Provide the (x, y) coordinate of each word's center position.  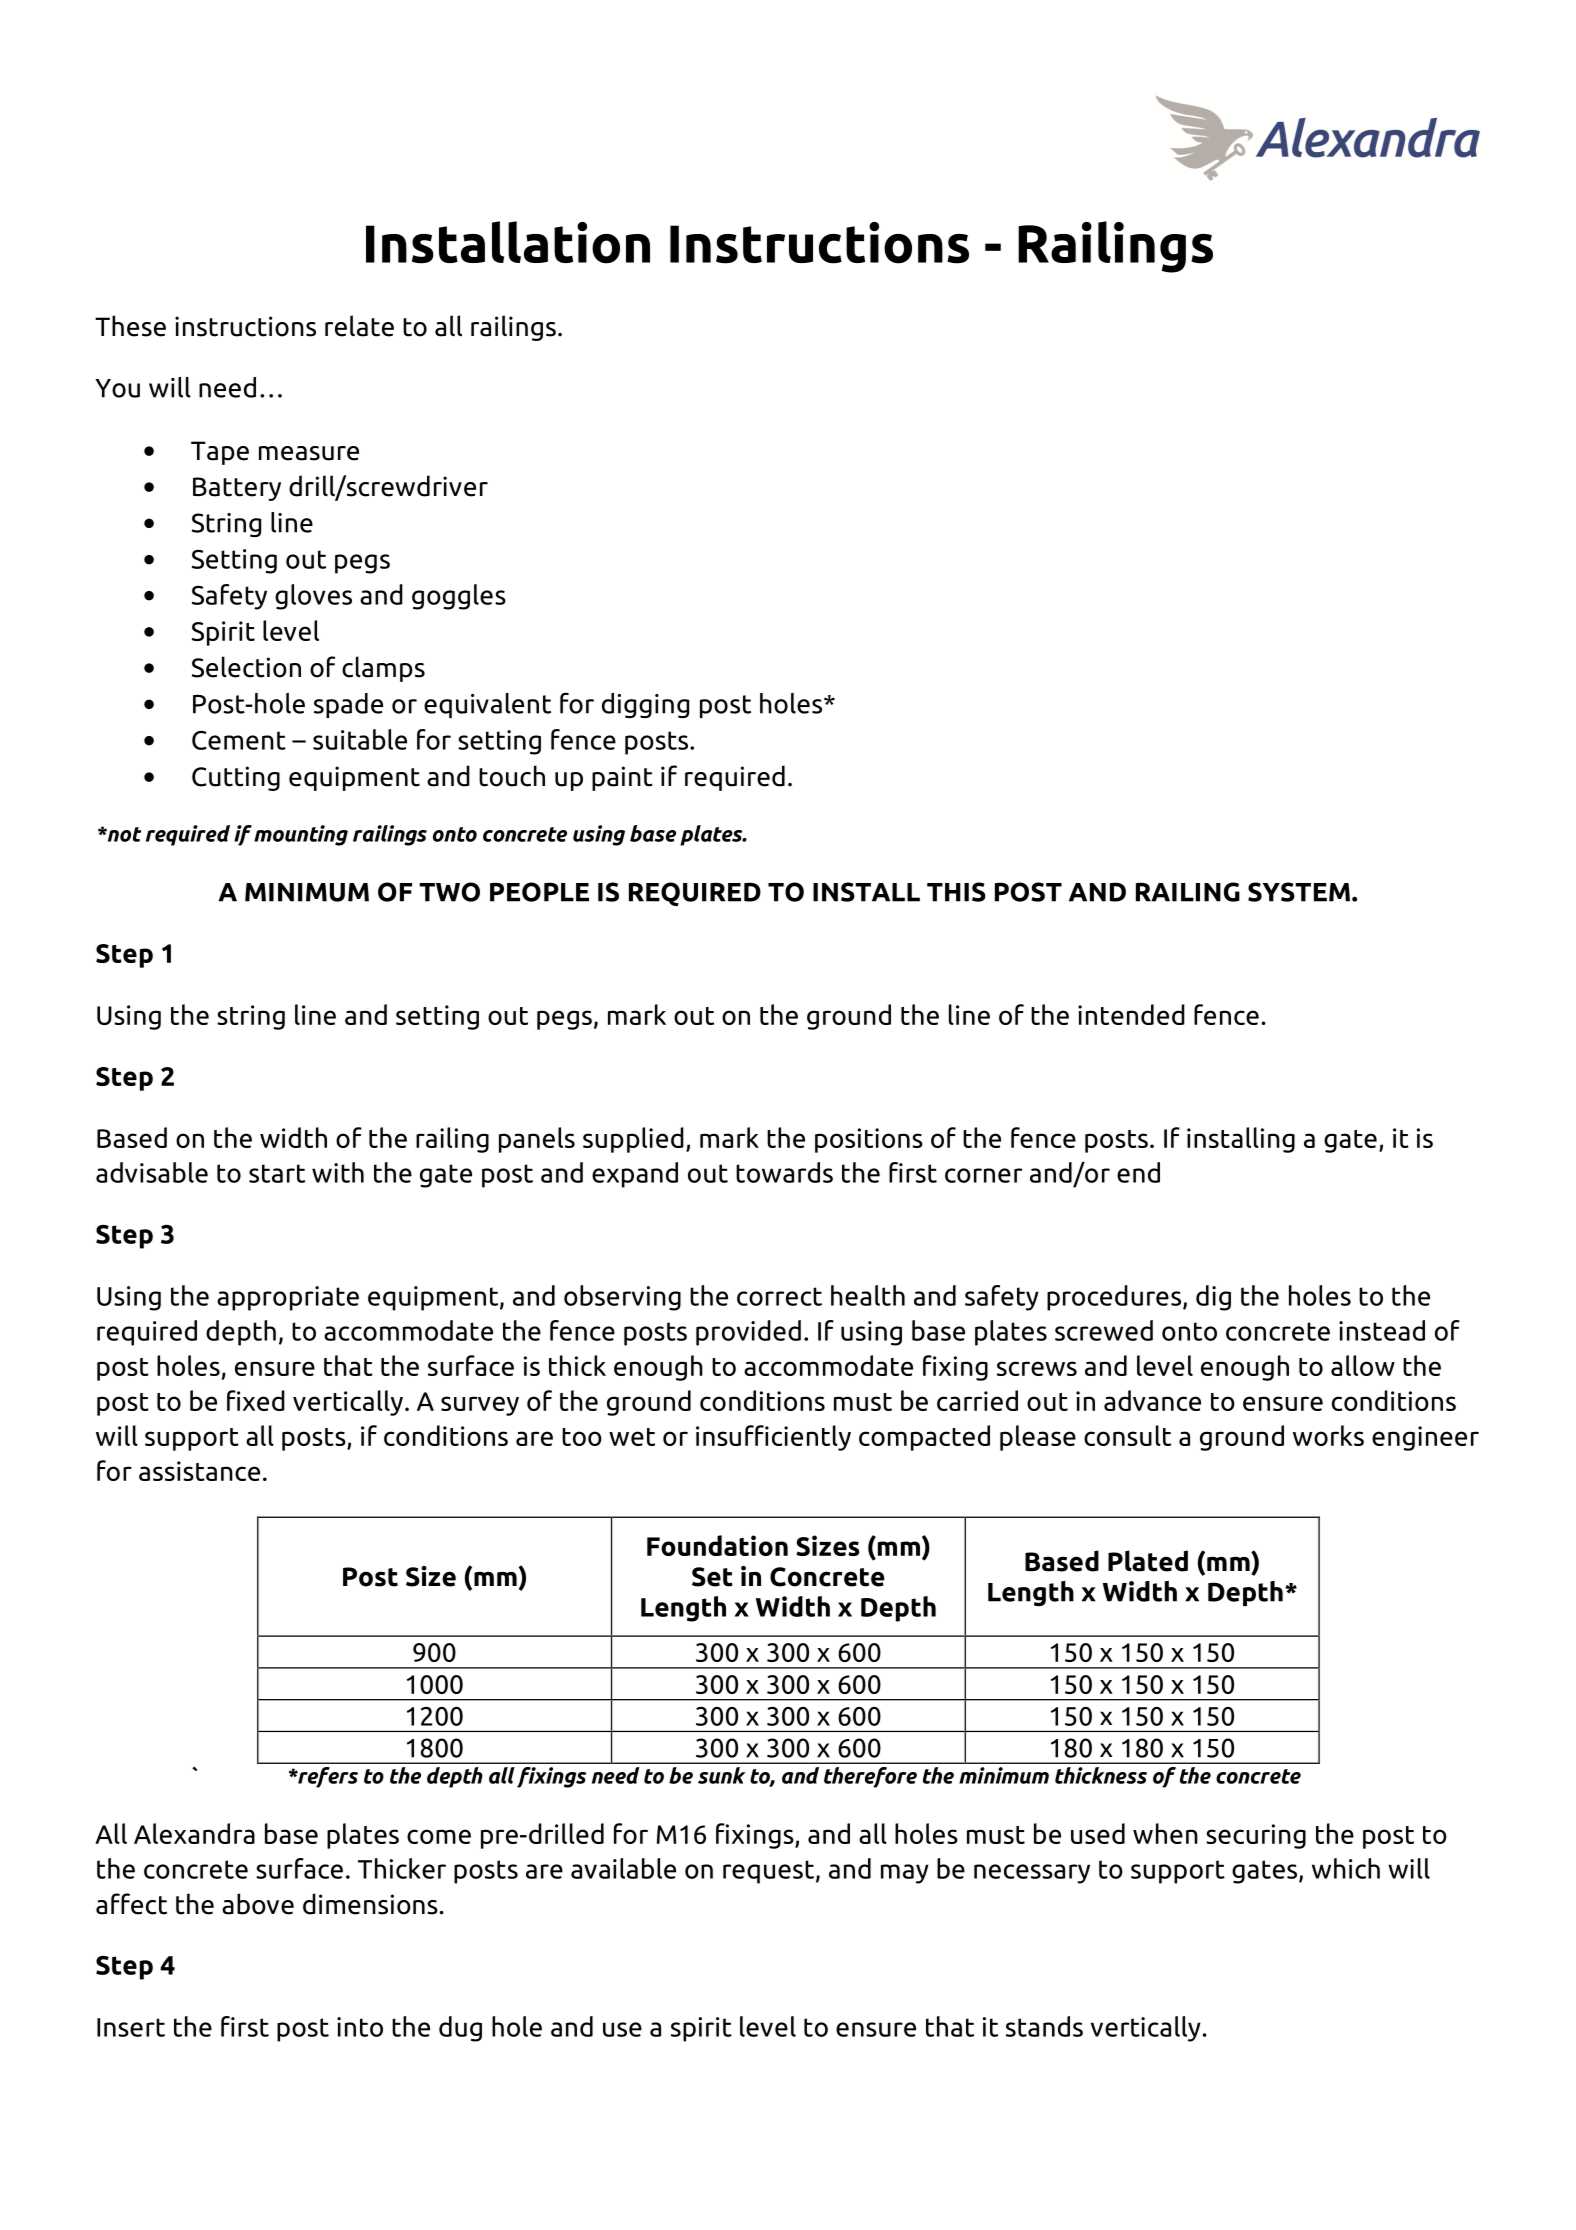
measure (309, 453)
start (277, 1173)
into (360, 2027)
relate (359, 326)
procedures (1115, 1298)
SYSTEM (1299, 892)
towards (784, 1172)
